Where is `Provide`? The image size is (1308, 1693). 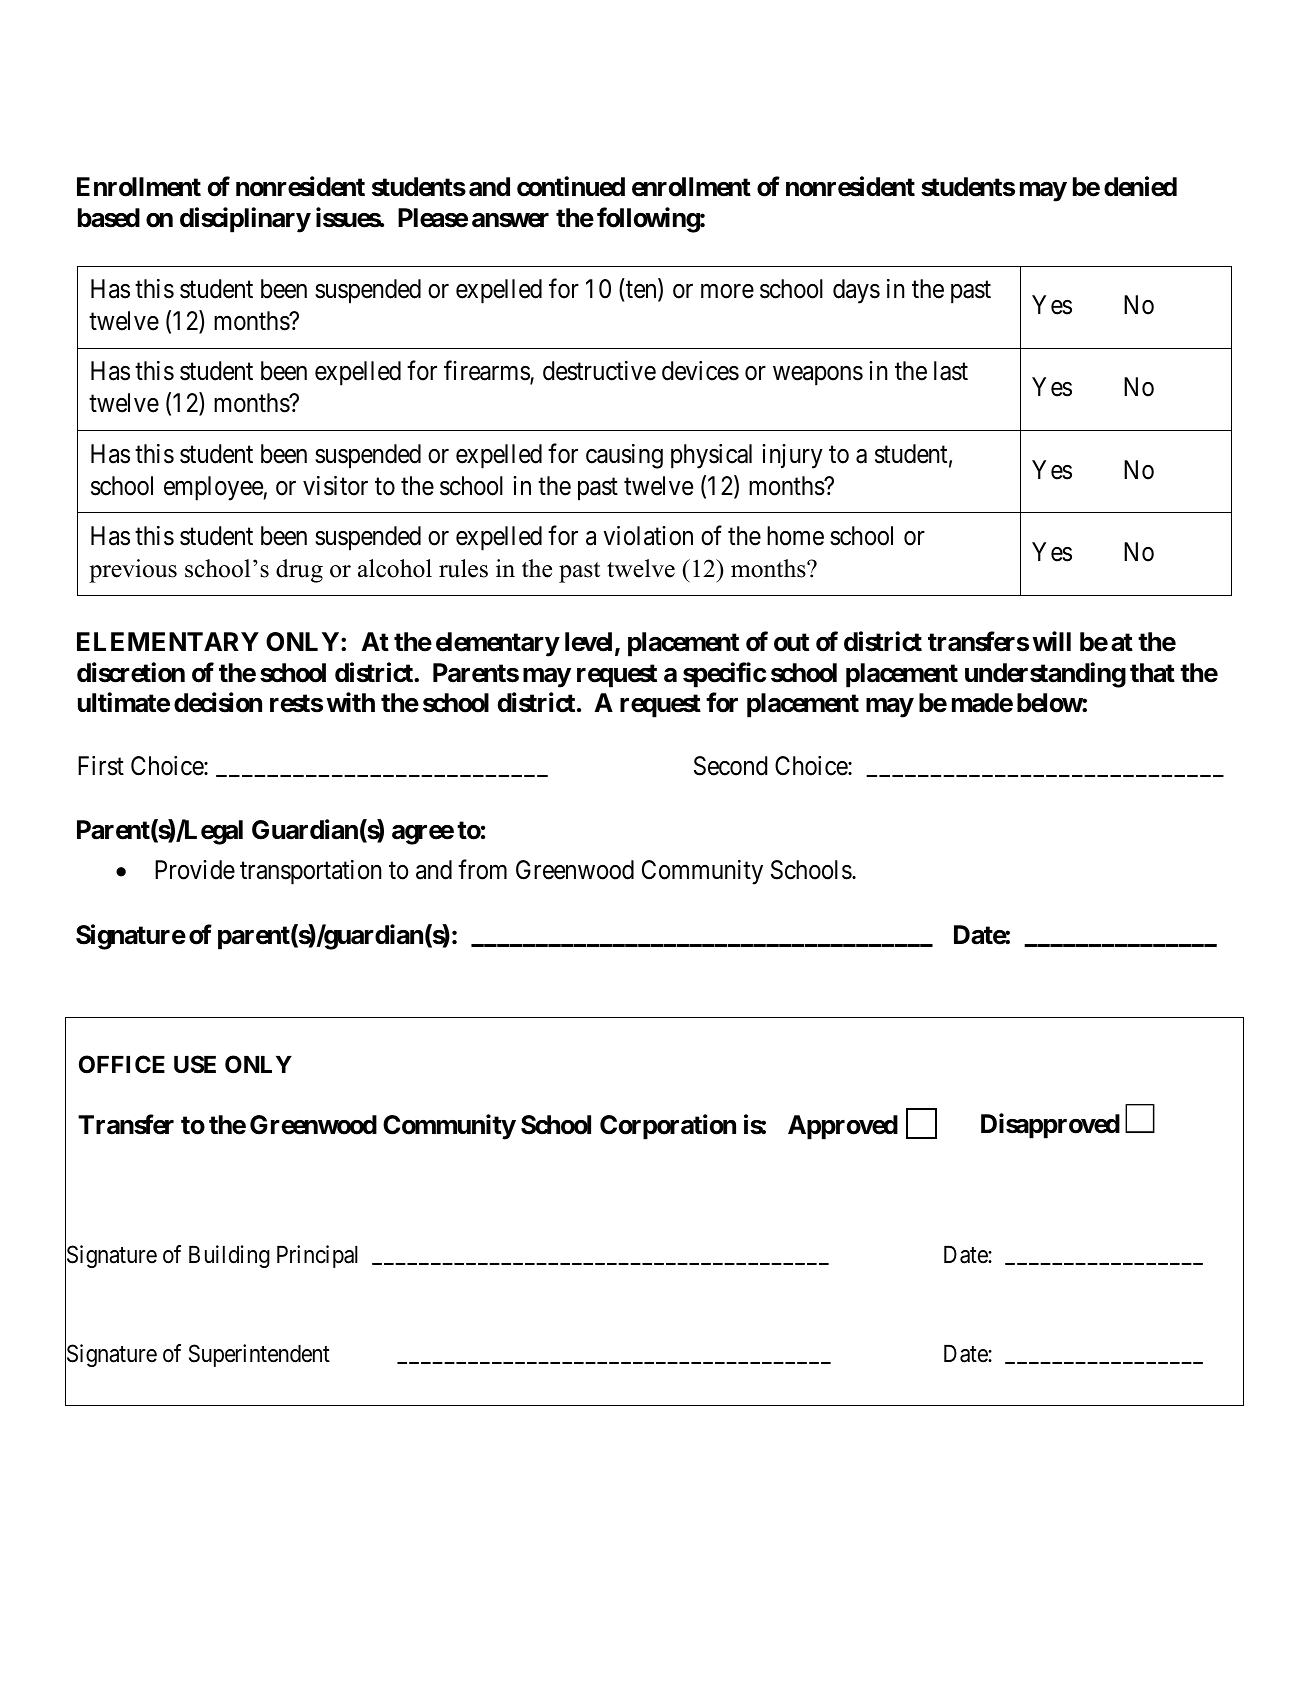 Provide is located at coordinates (195, 870).
